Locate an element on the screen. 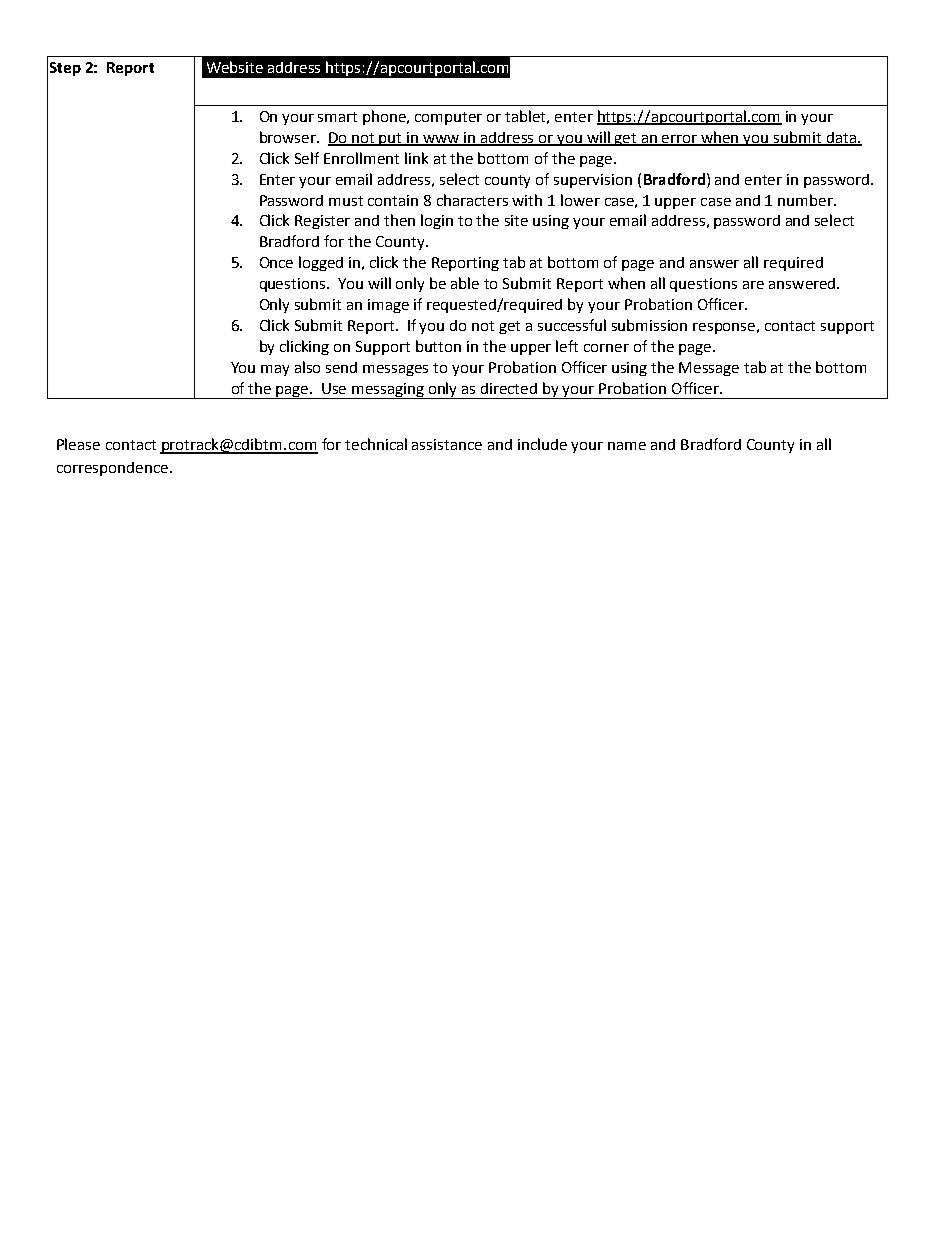  corner is located at coordinates (606, 348).
